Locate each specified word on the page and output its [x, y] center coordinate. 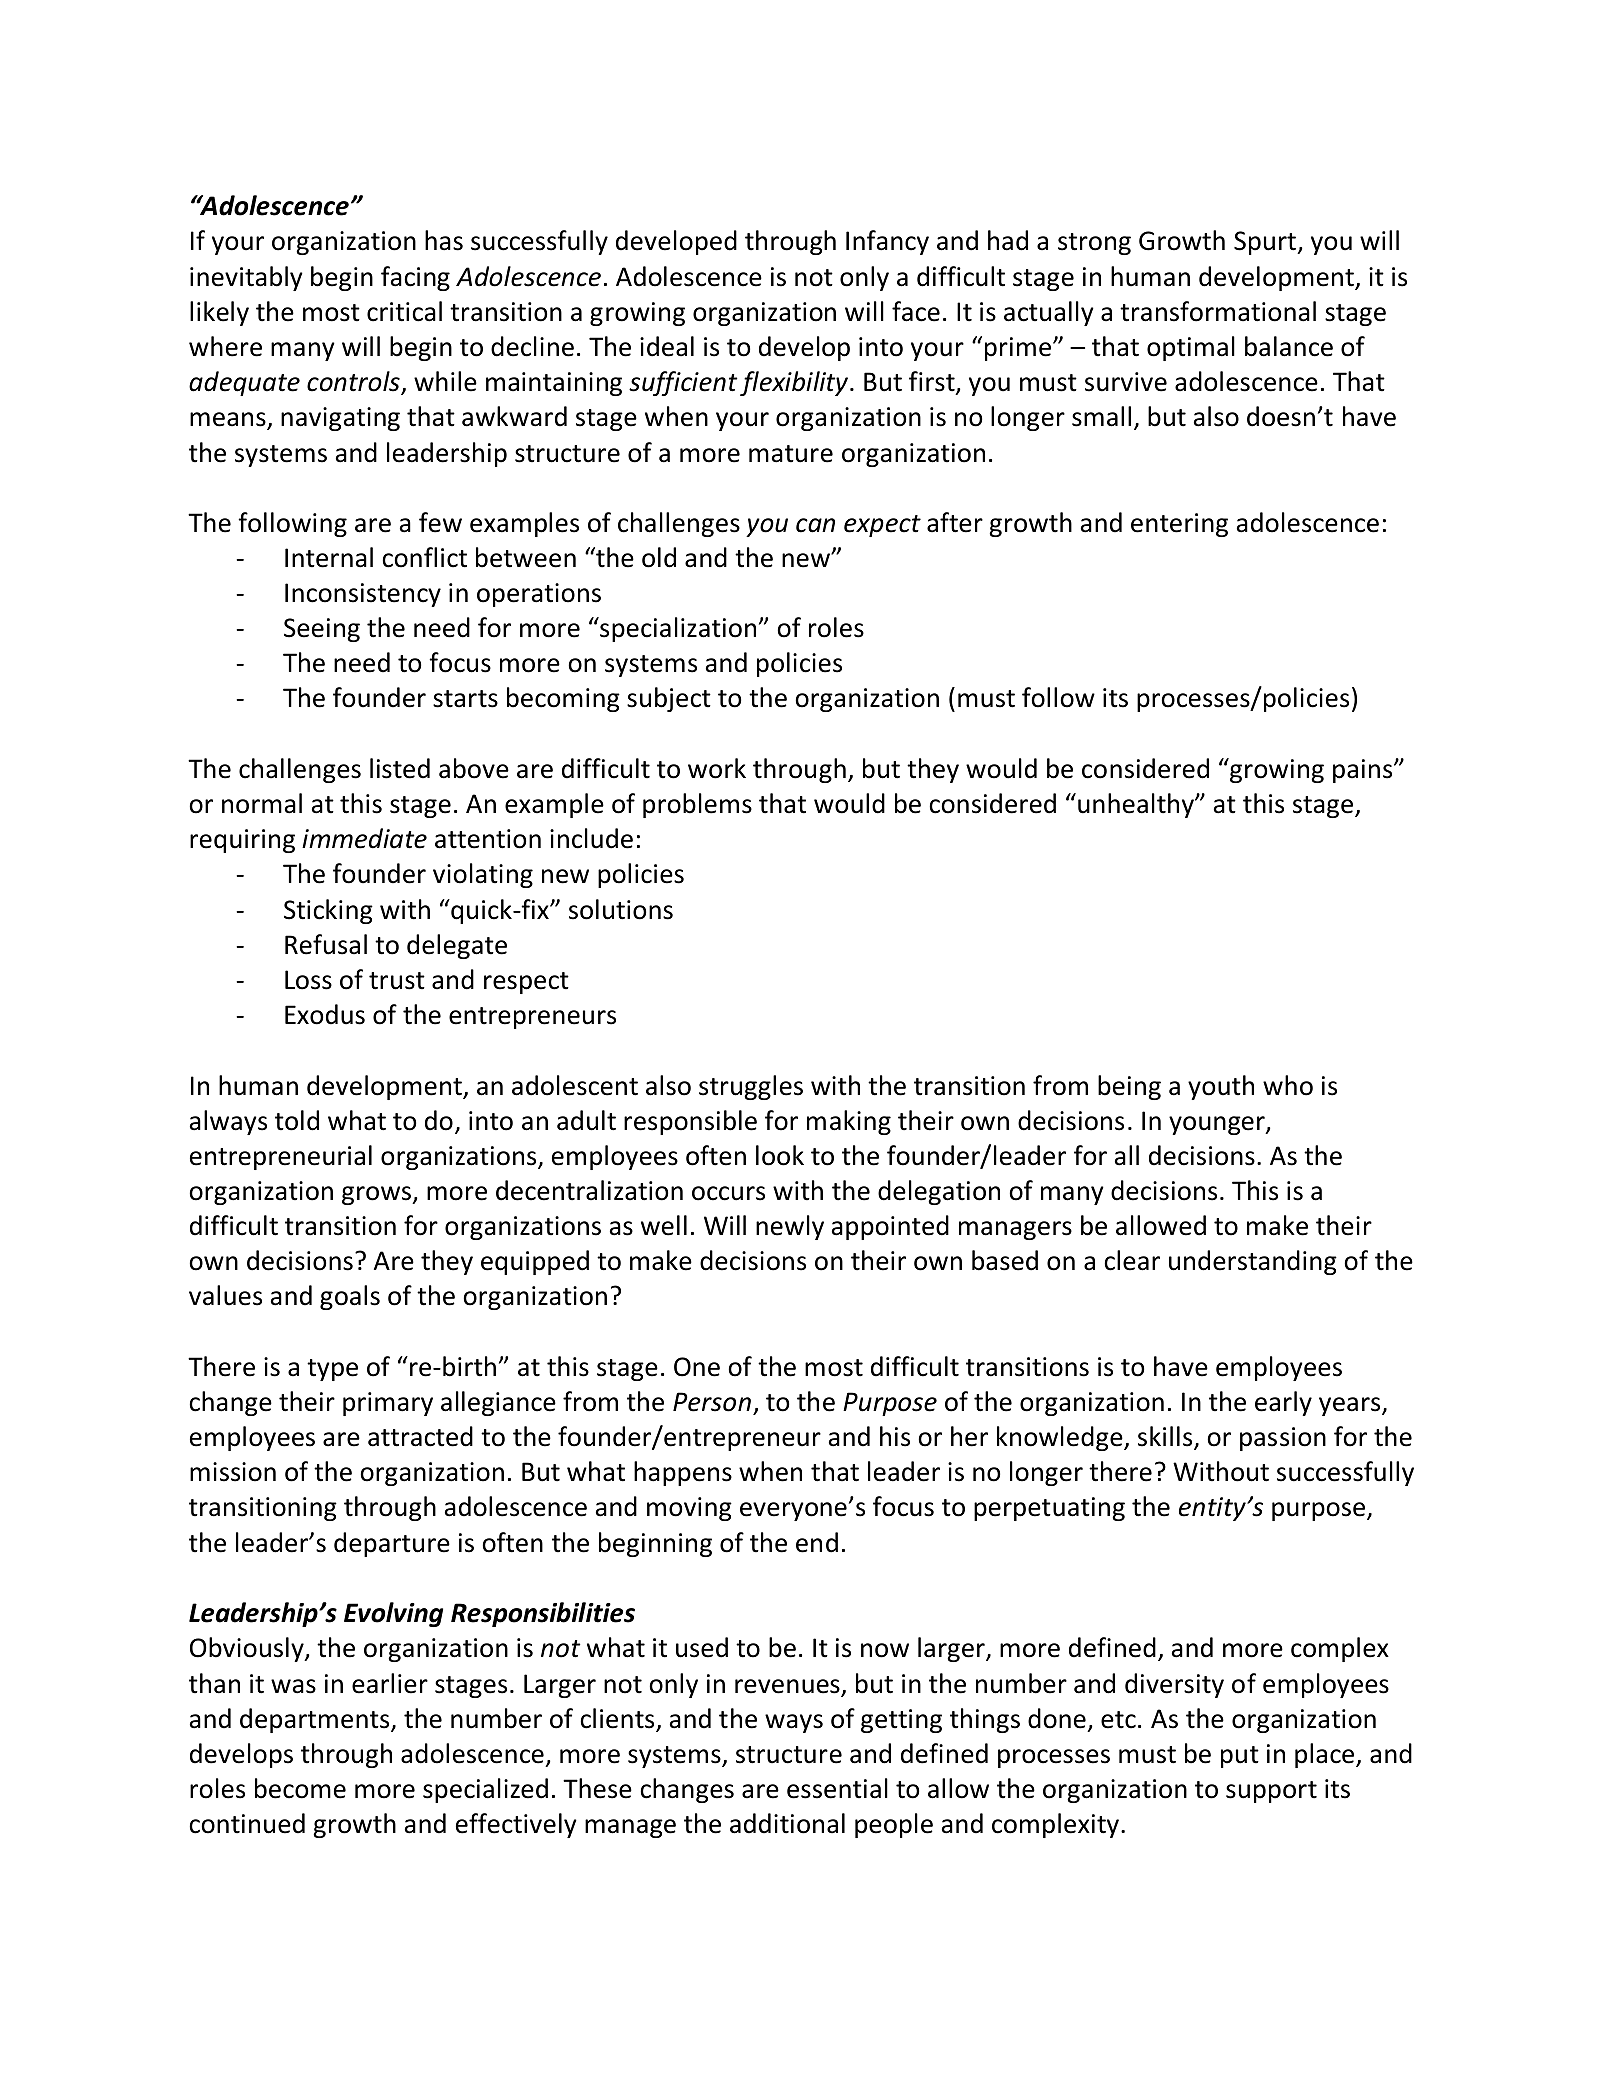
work [717, 768]
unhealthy [1137, 805]
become [300, 1788]
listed [400, 768]
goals [350, 1297]
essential [837, 1788]
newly [790, 1227]
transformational [1218, 311]
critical [404, 311]
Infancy [887, 242]
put [1240, 1757]
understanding [1253, 1262]
